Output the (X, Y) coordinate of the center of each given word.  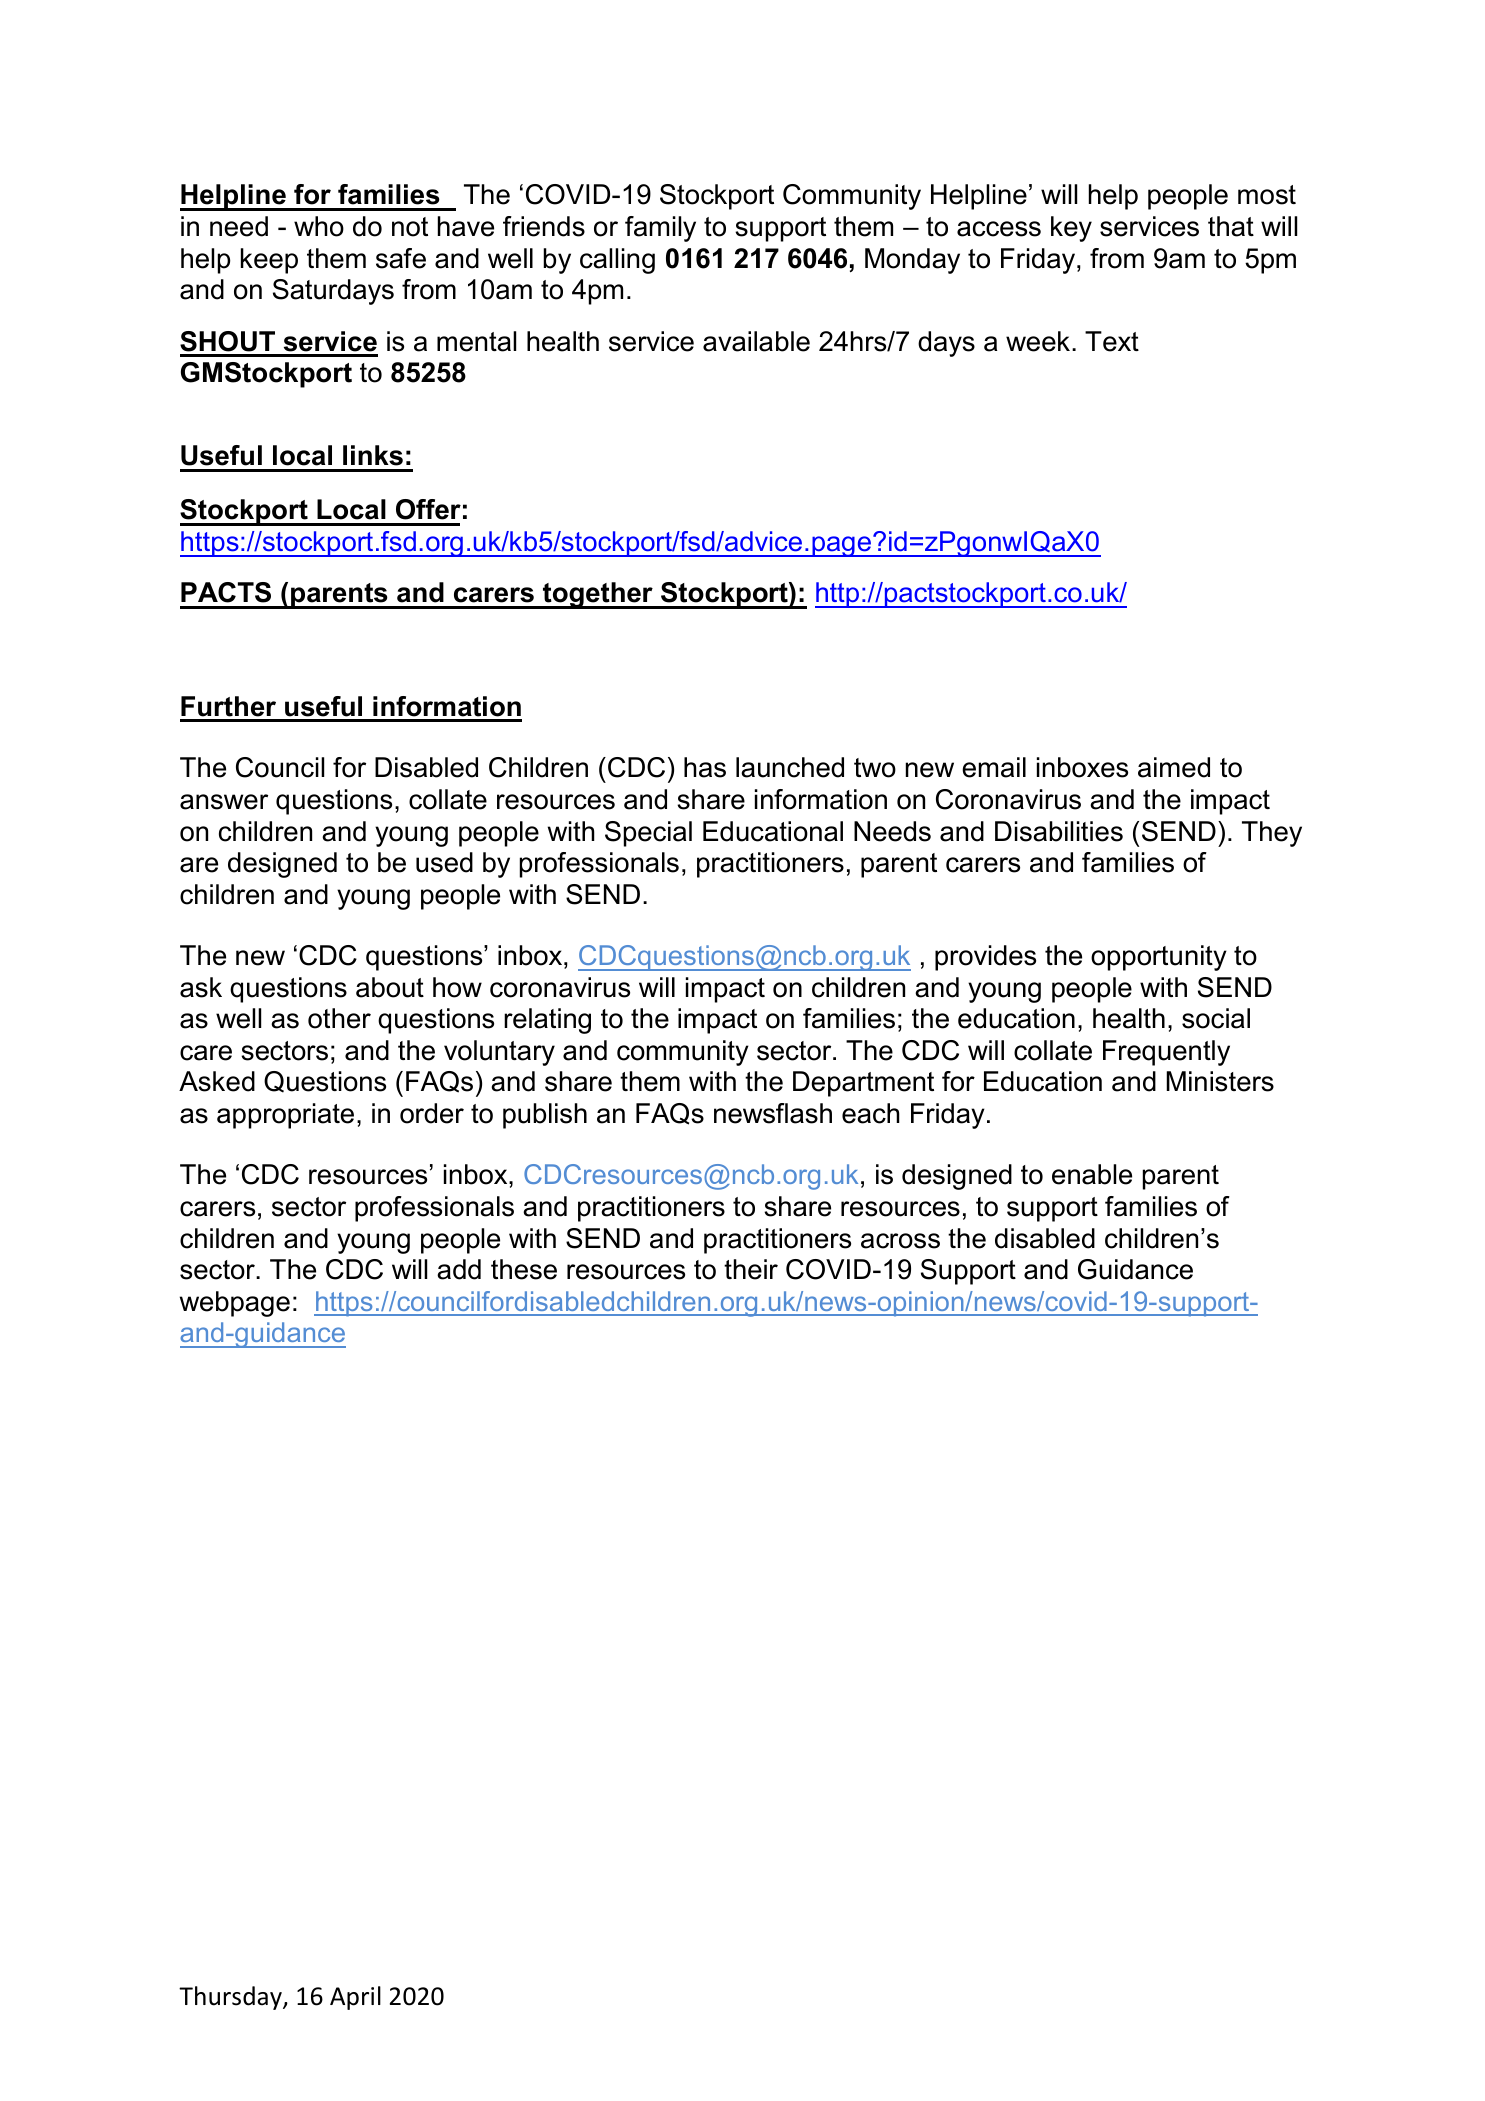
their (751, 1269)
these (524, 1269)
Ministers (1220, 1081)
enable (1092, 1174)
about (390, 987)
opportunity (1159, 958)
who (319, 226)
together (598, 595)
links (373, 455)
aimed (1174, 767)
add (459, 1269)
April (355, 1998)
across (900, 1241)
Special (648, 834)
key (1071, 229)
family (660, 229)
